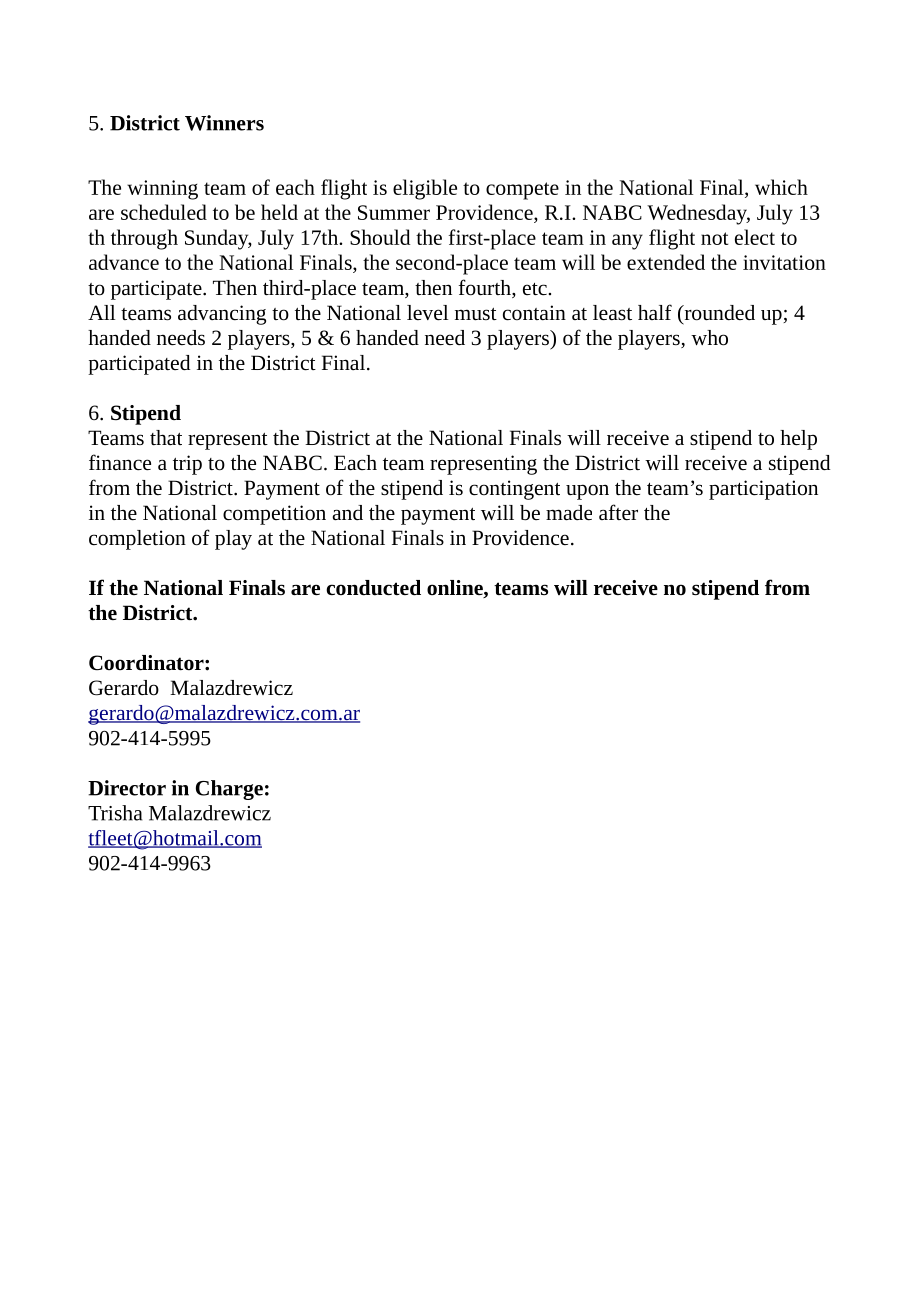 The image size is (924, 1308). What do you see at coordinates (763, 490) in the screenshot?
I see `participation` at bounding box center [763, 490].
